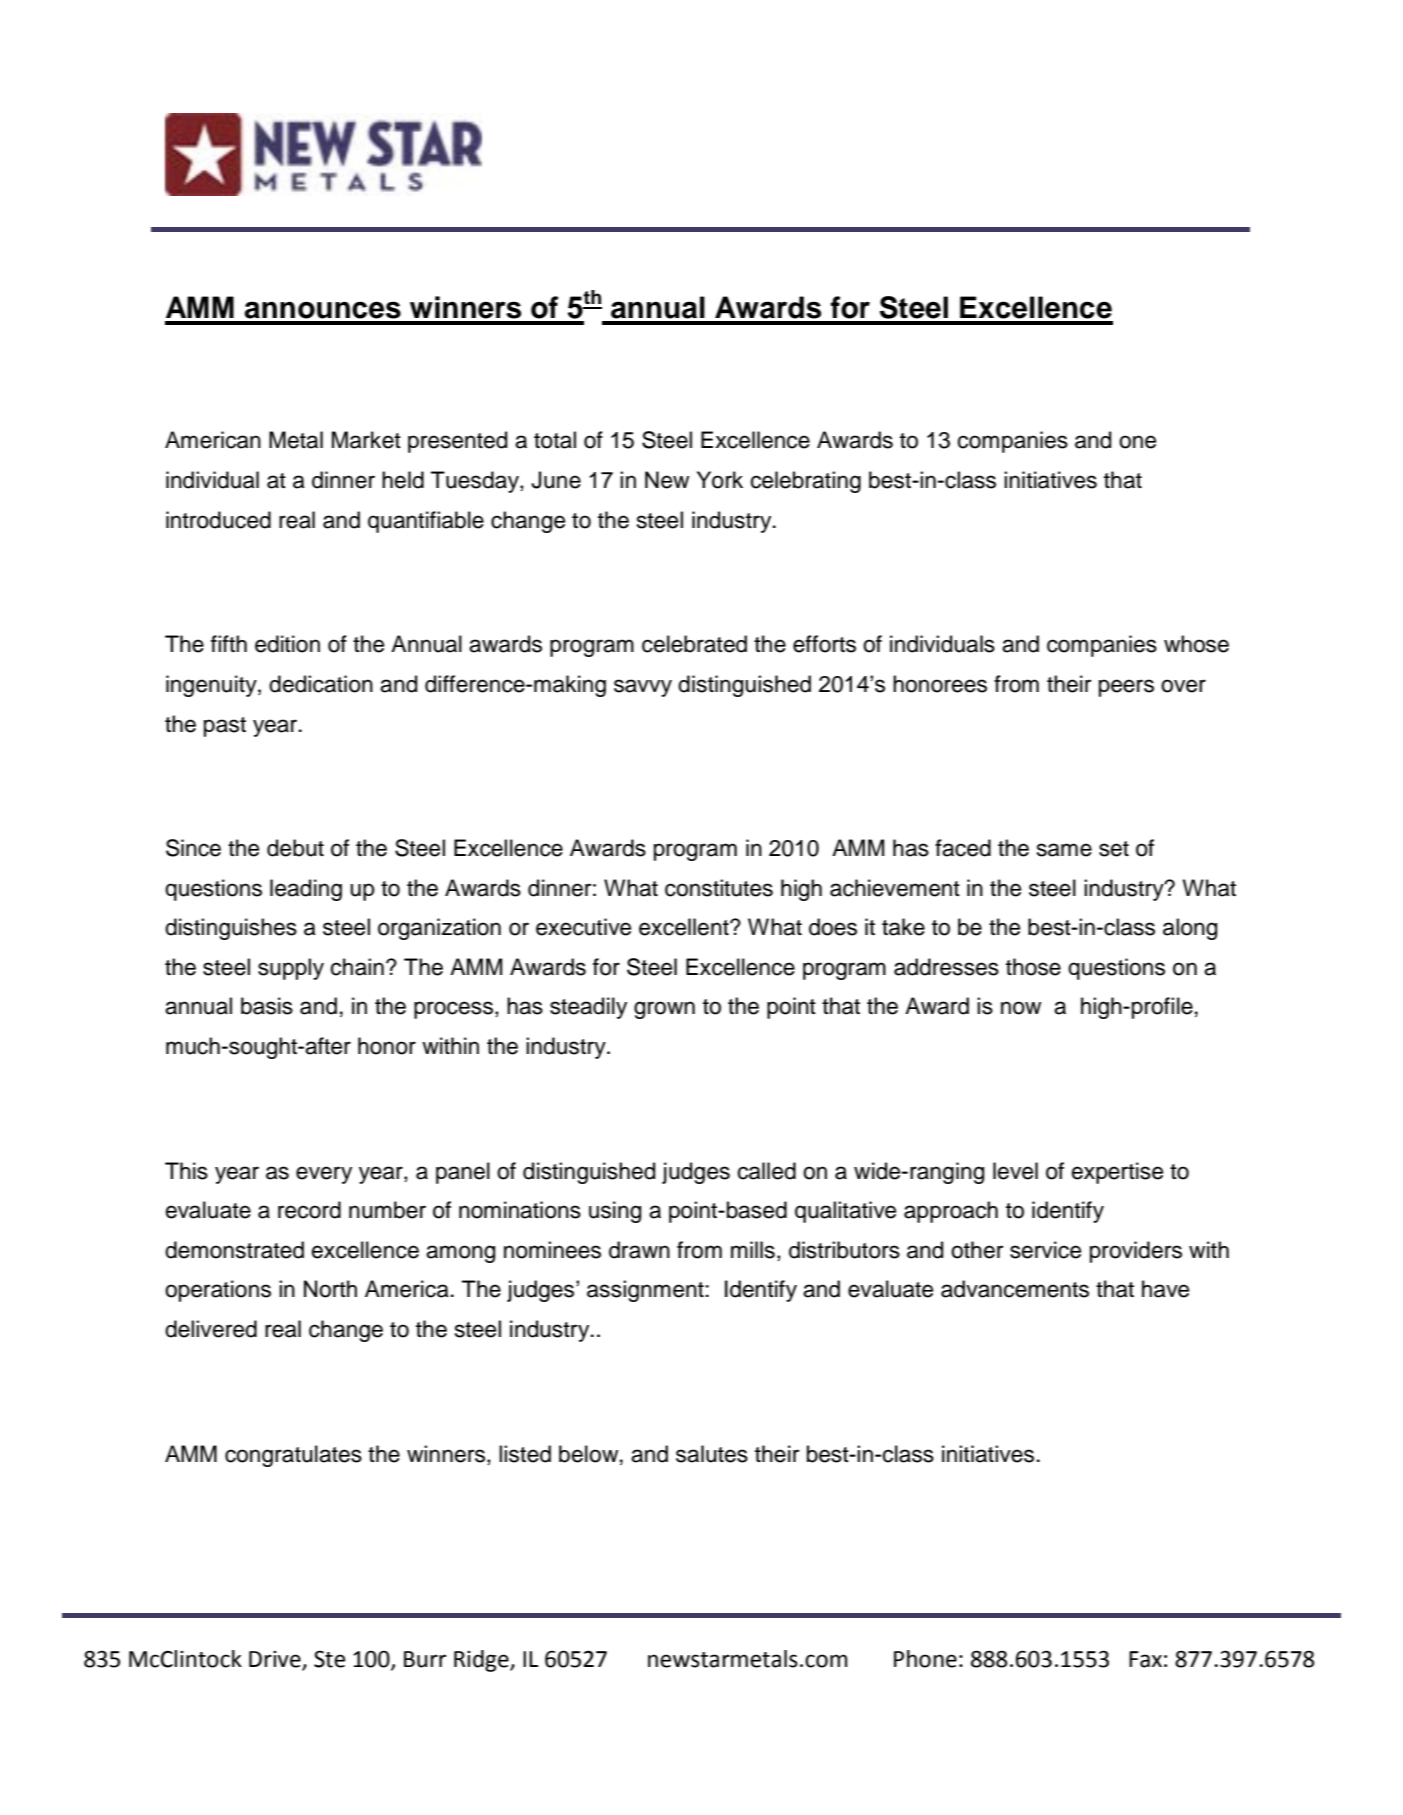 The height and width of the document is (1815, 1403). Describe the element at coordinates (1145, 1659) in the document. I see `Fax` at that location.
